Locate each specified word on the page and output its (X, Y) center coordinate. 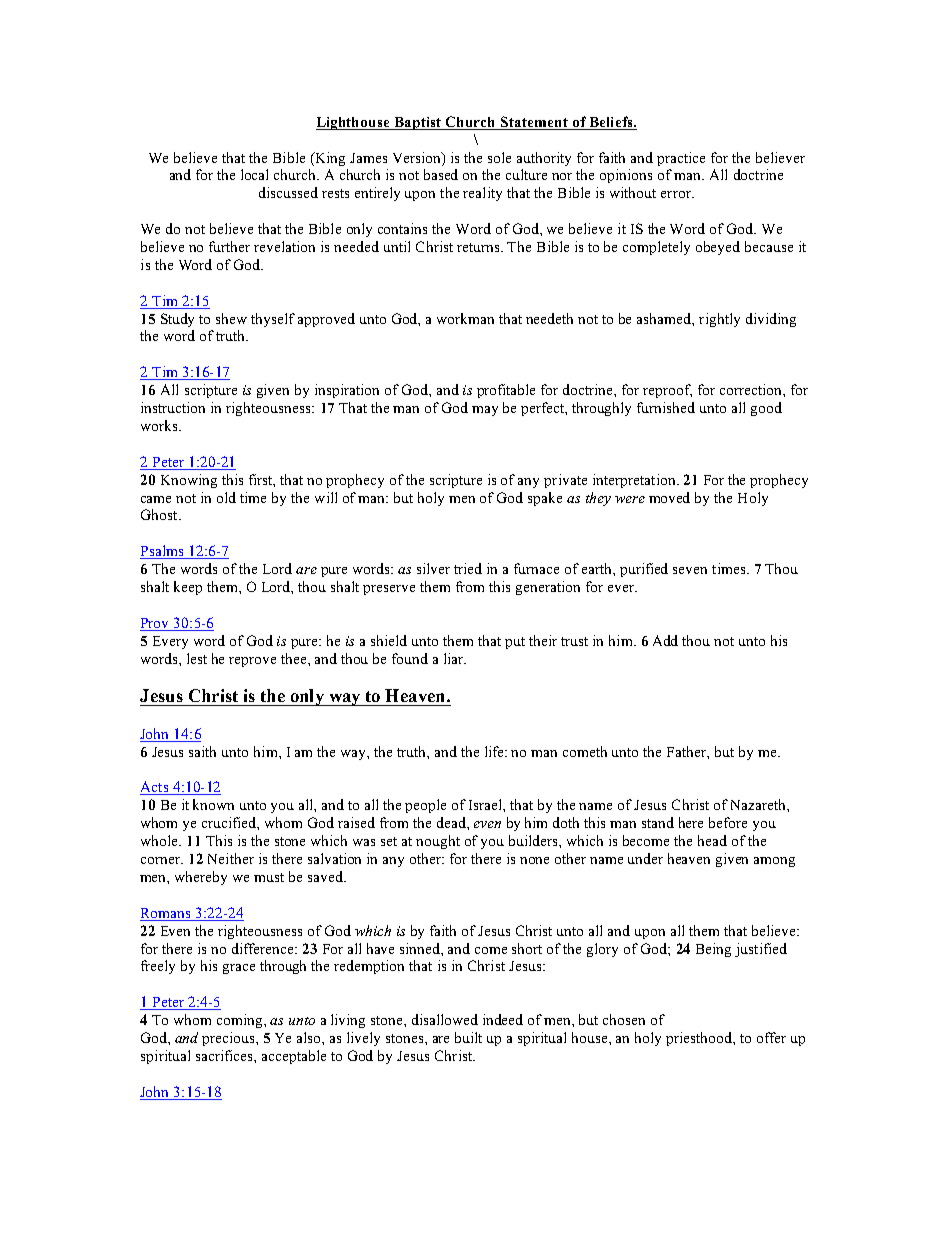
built (468, 1037)
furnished (666, 407)
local (254, 174)
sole (499, 157)
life (495, 751)
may (485, 411)
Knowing (189, 481)
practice (681, 159)
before (728, 822)
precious (229, 1039)
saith (202, 751)
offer (771, 1037)
